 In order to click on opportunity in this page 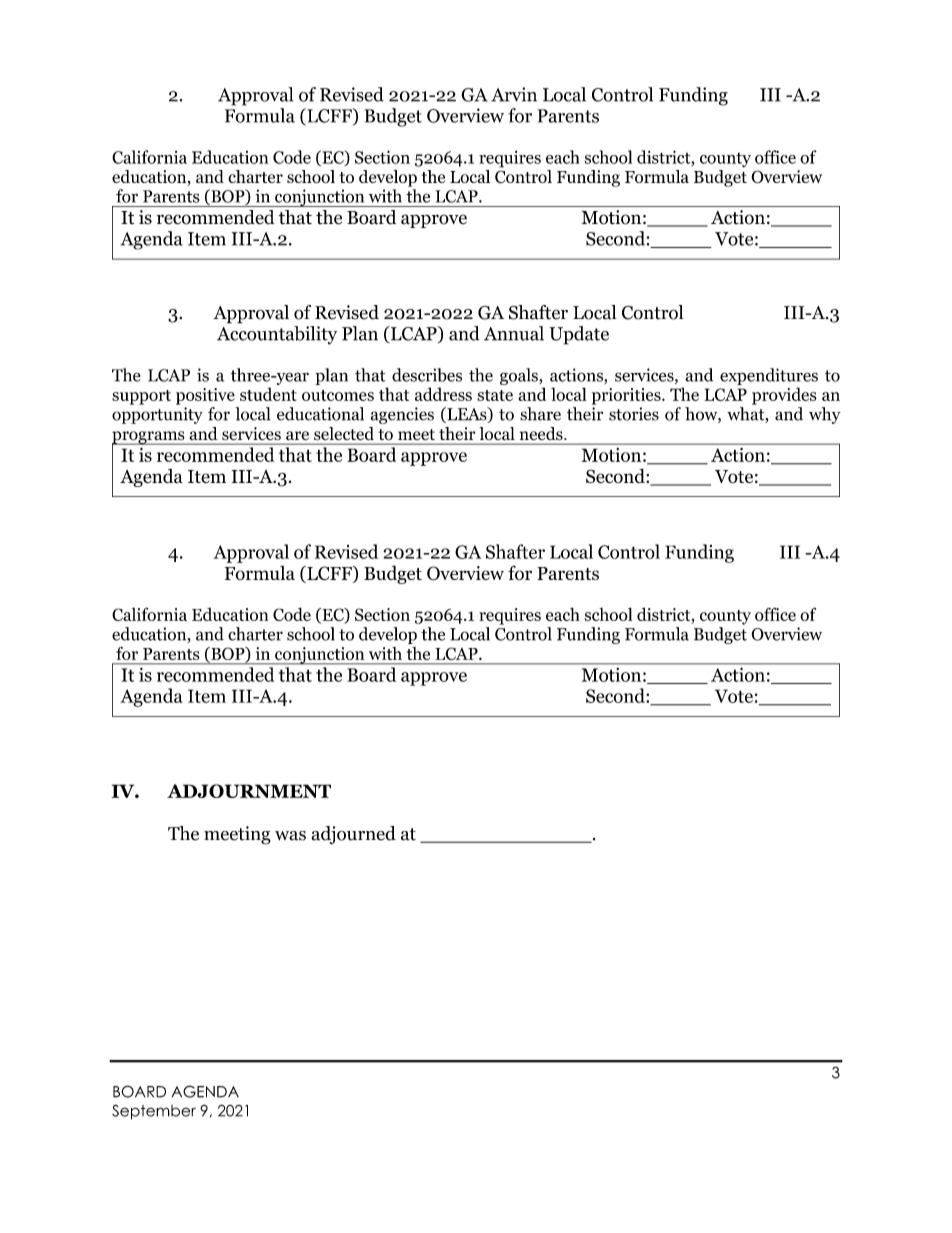, I will do `click(157, 415)`.
